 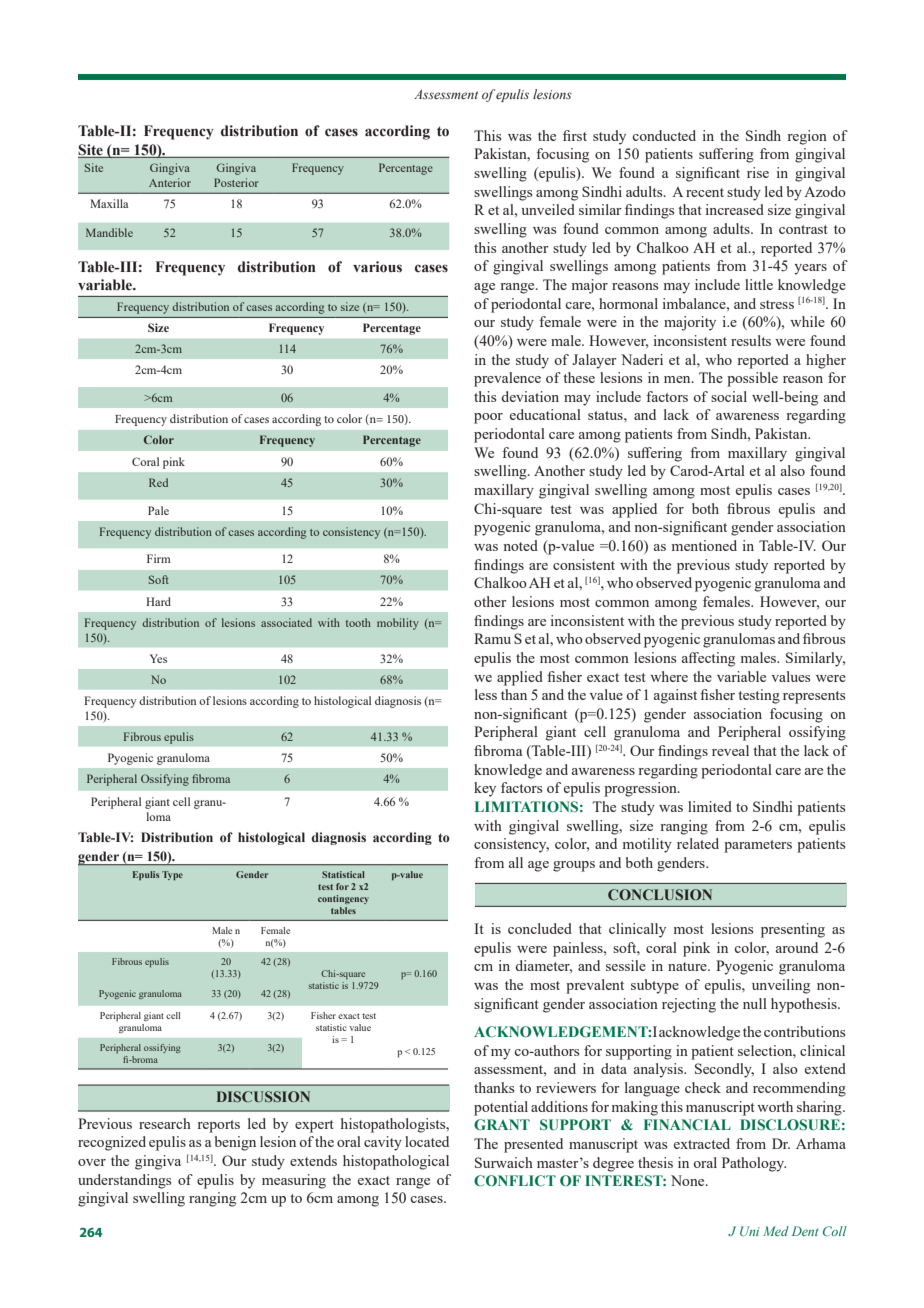 I want to click on understandings, so click(x=124, y=1181).
